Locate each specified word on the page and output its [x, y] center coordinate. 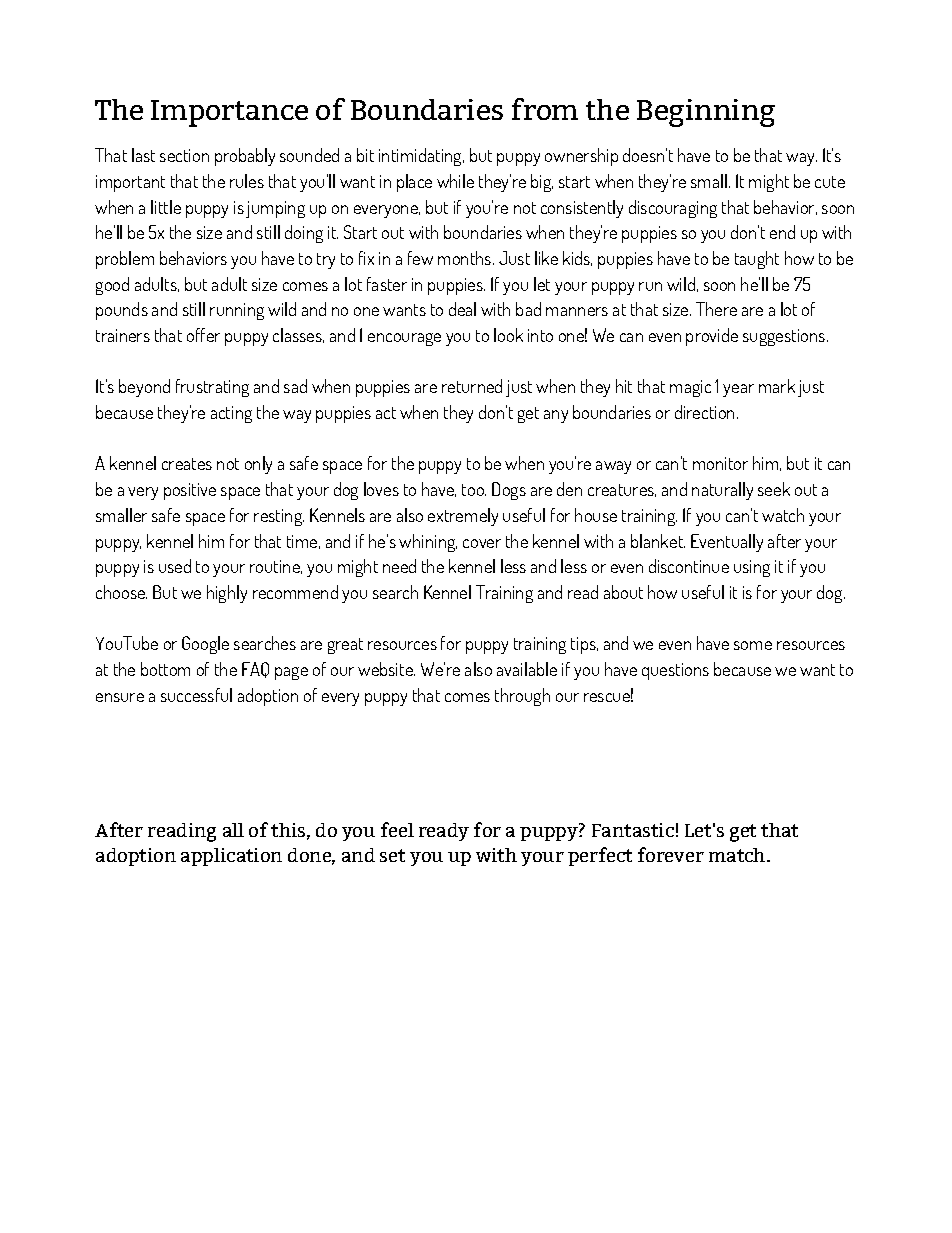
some [753, 645]
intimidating [421, 157]
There [716, 309]
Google [205, 645]
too [474, 490]
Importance [229, 113]
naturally [722, 491]
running [237, 311]
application [231, 857]
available [527, 669]
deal [462, 309]
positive [190, 491]
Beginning [706, 113]
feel [397, 829]
